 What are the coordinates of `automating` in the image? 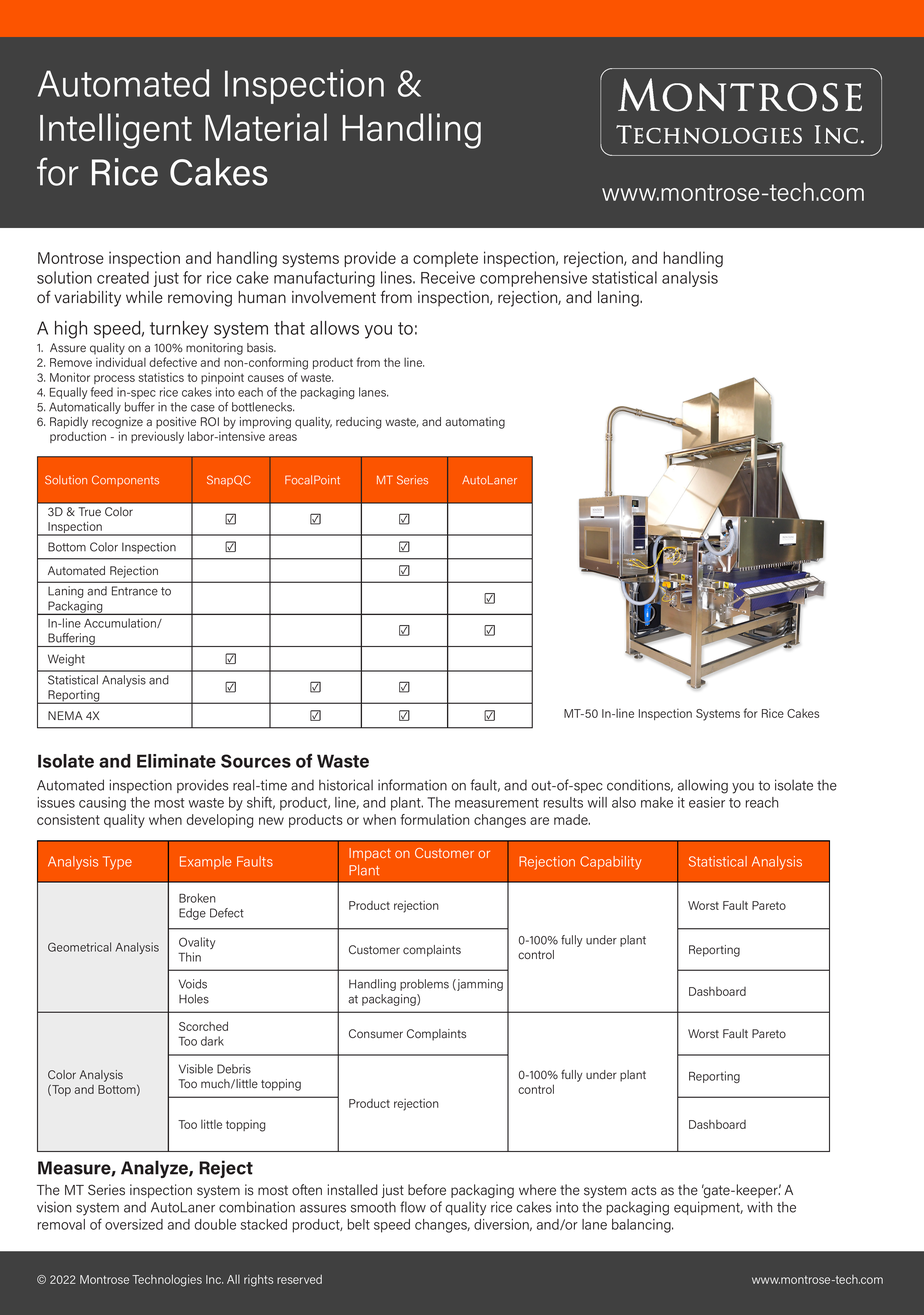 It's located at (475, 423).
